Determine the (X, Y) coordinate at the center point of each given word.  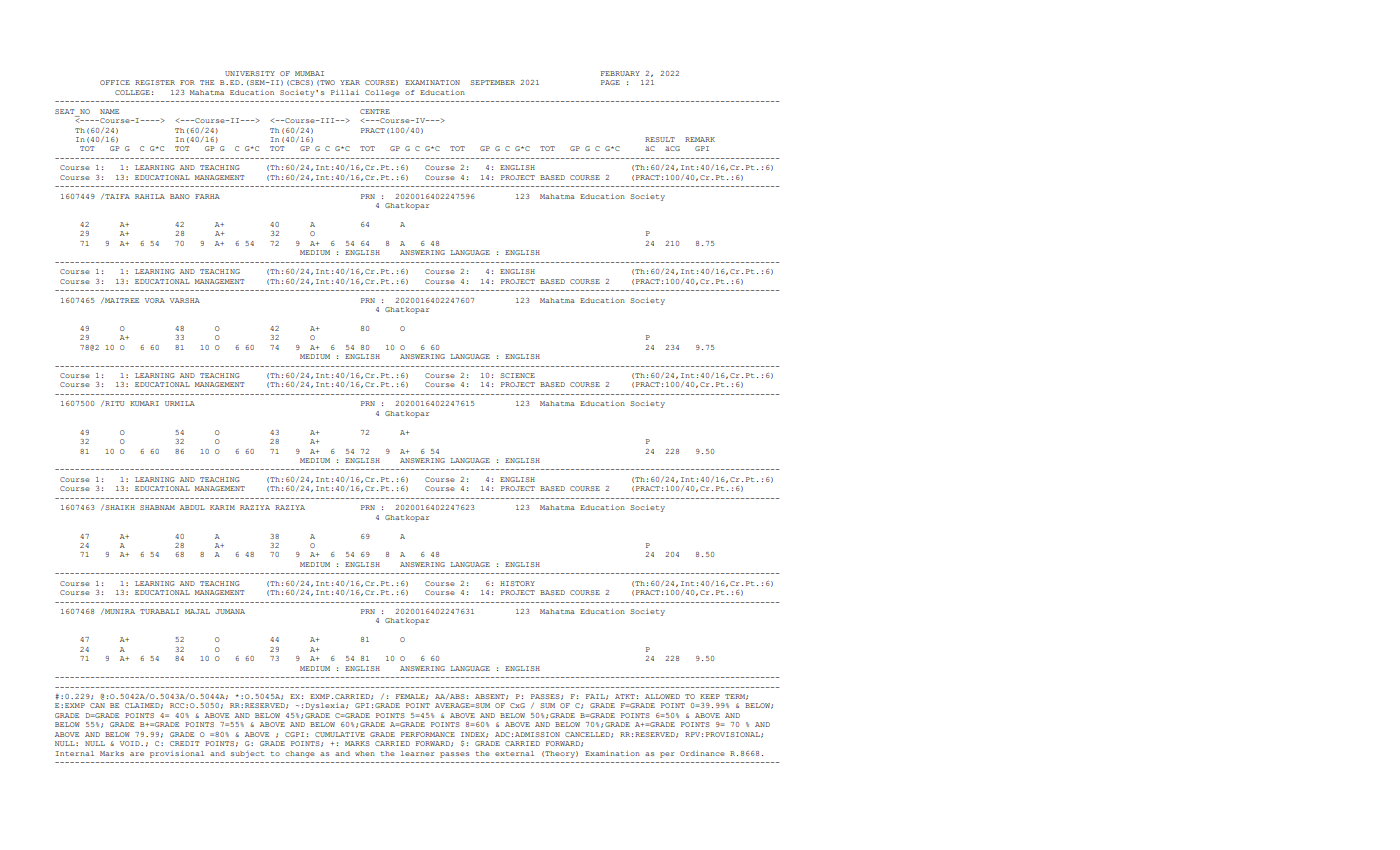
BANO (180, 196)
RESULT (660, 139)
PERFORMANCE (428, 734)
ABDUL (192, 507)
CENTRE (375, 111)
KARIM (222, 507)
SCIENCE (517, 375)
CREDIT (184, 743)
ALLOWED (662, 696)
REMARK (700, 139)
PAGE (610, 82)
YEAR (350, 82)
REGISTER (155, 82)
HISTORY (517, 583)
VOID (131, 743)
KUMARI (144, 403)
